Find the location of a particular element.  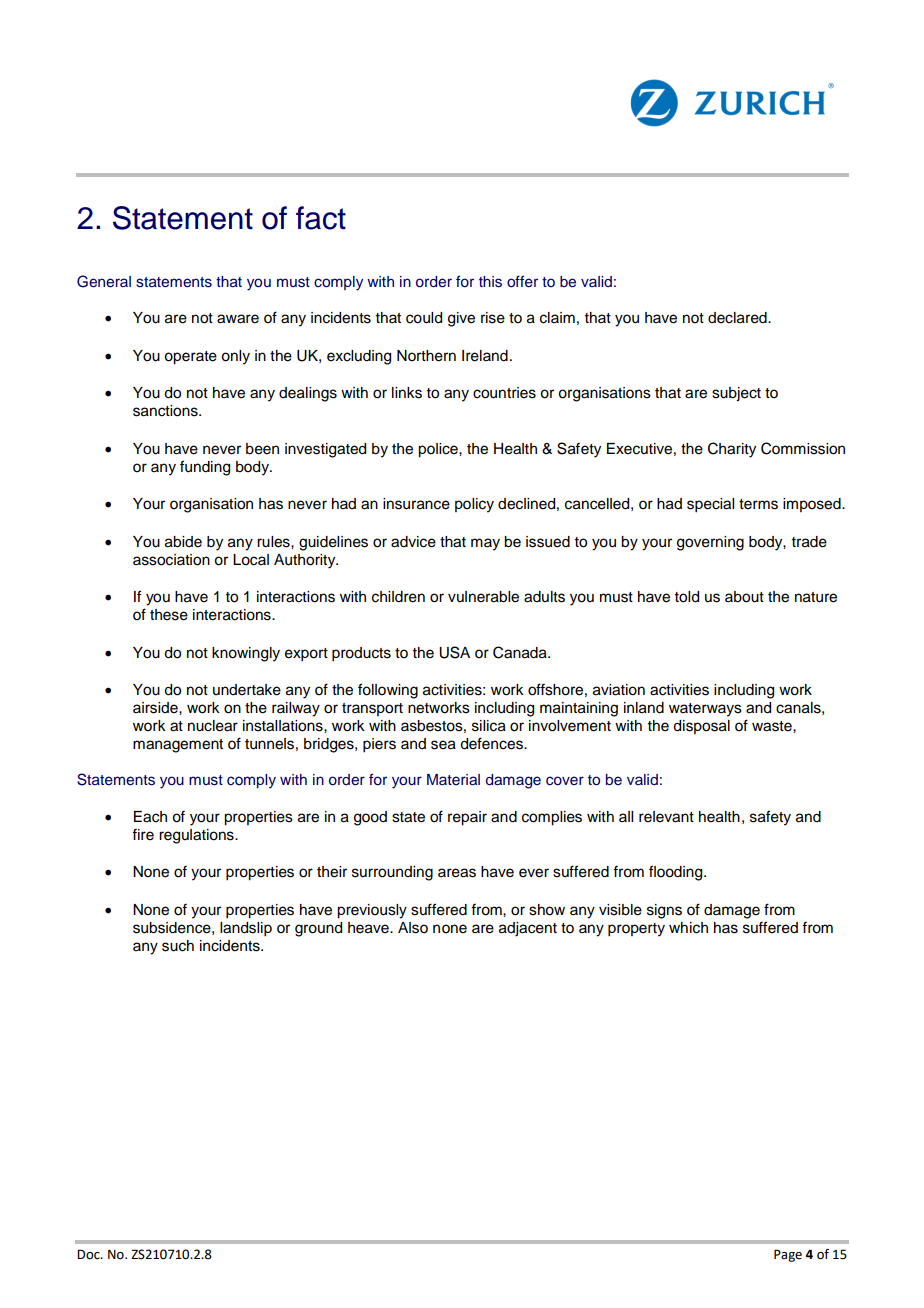

association is located at coordinates (171, 560).
